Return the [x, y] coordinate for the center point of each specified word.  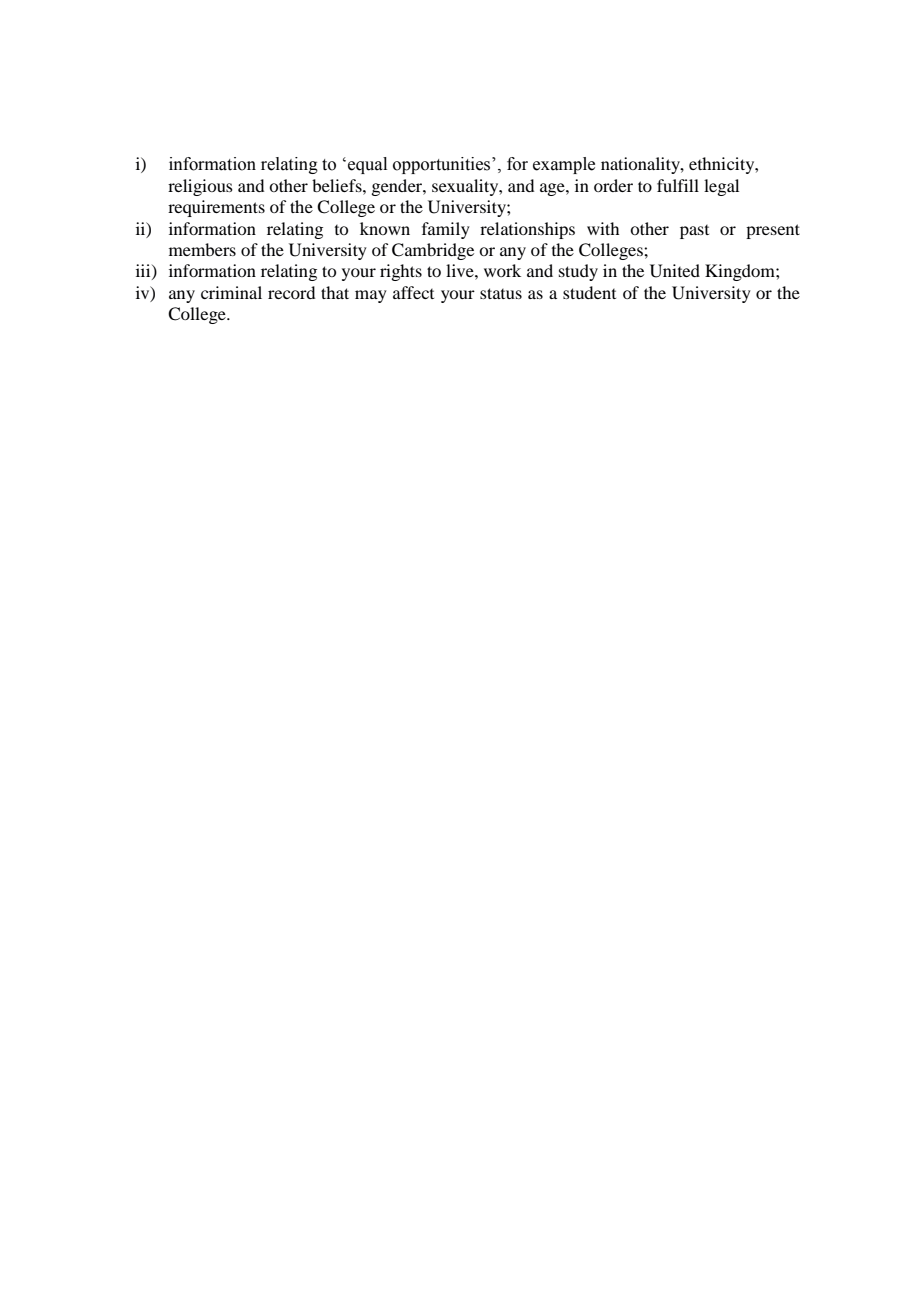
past [694, 232]
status [501, 293]
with [603, 228]
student [589, 292]
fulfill [678, 185]
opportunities [443, 165]
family [446, 230]
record [291, 292]
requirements [216, 208]
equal [367, 165]
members [202, 249]
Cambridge [433, 251]
